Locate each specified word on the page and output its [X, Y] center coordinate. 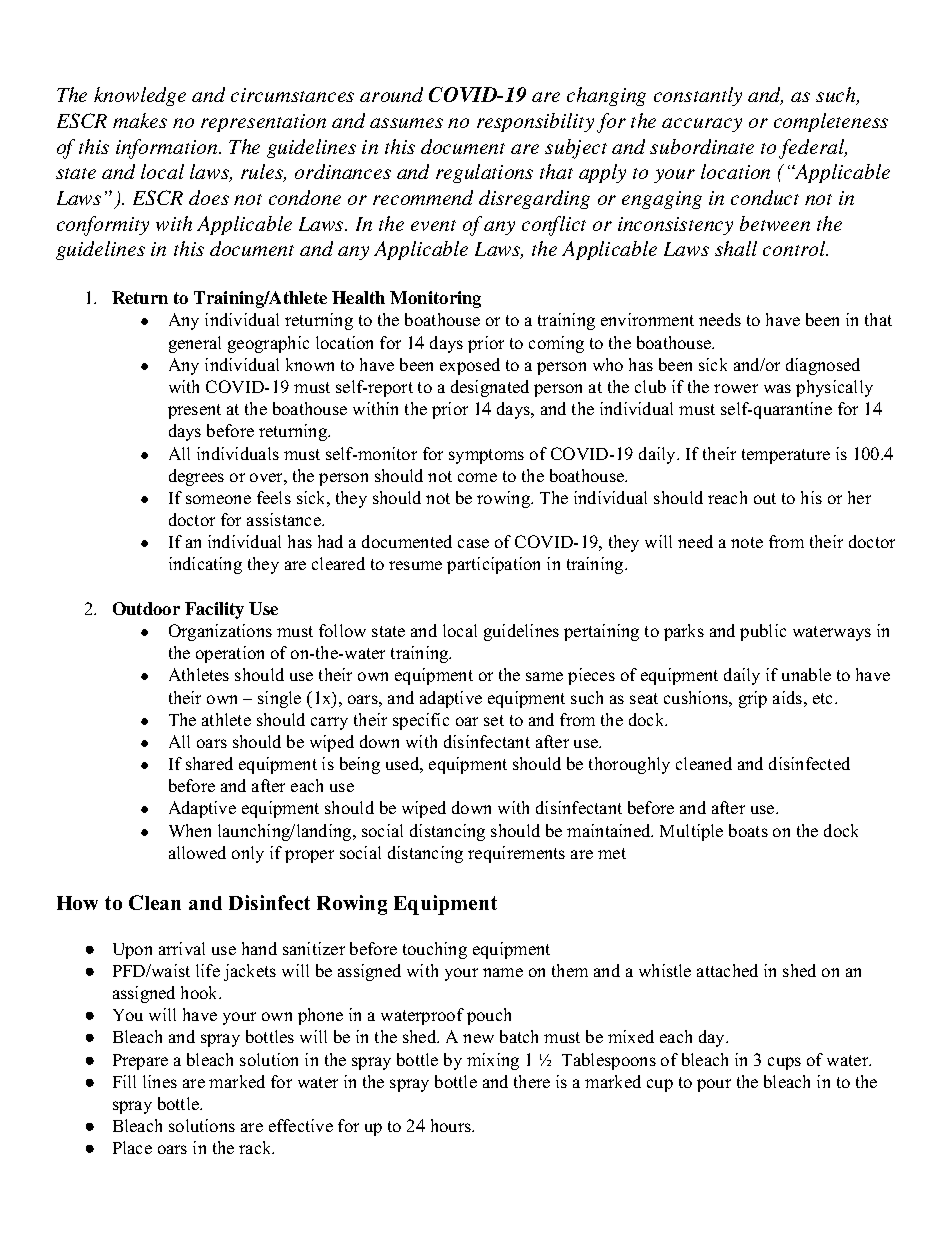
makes [140, 120]
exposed [470, 366]
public [763, 632]
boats [748, 830]
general [195, 344]
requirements [516, 854]
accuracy [702, 125]
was [777, 388]
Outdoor [146, 608]
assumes [406, 123]
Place [132, 1147]
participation [493, 565]
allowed [197, 852]
